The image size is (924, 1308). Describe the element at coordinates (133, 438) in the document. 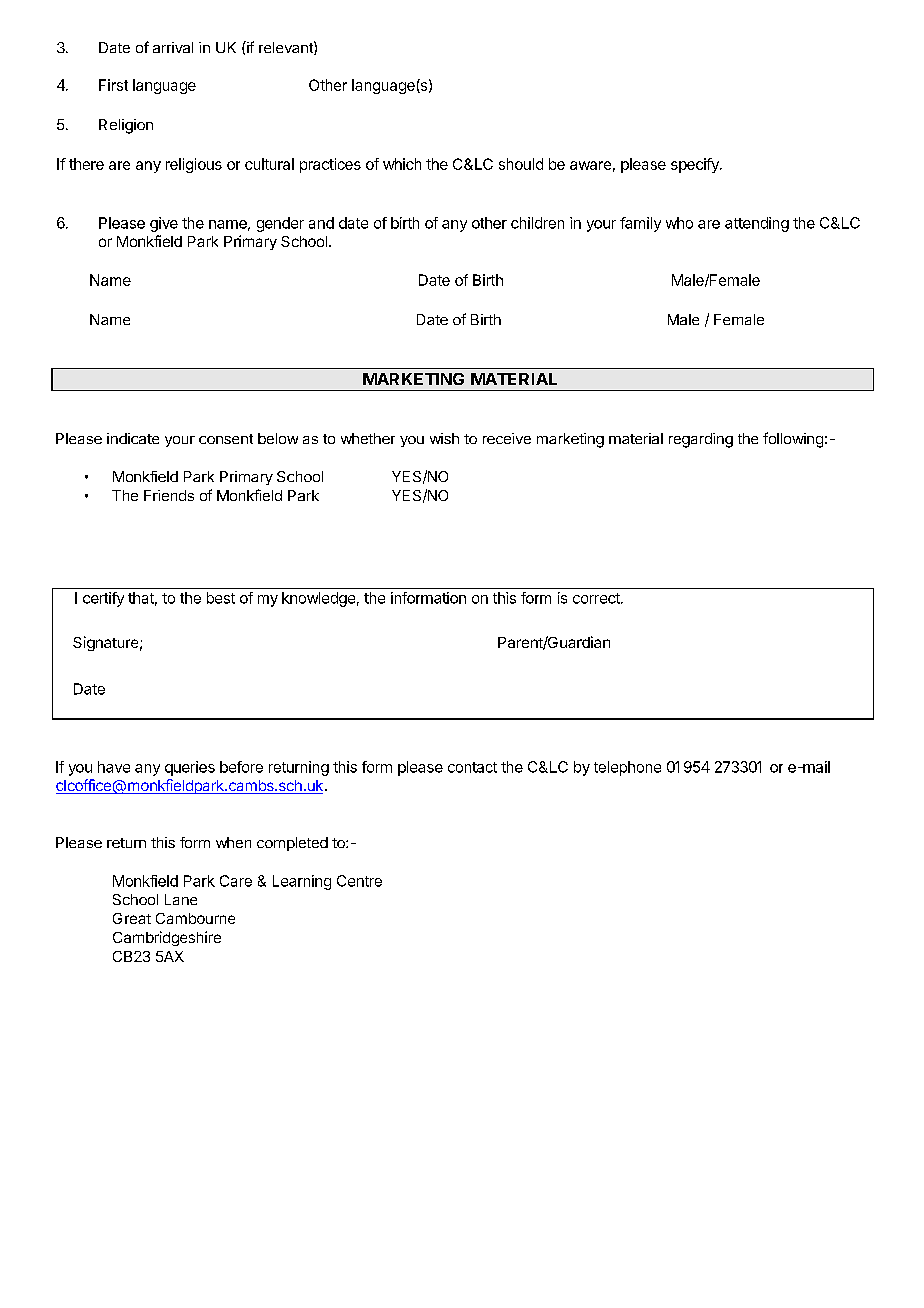

I see `indicate` at that location.
